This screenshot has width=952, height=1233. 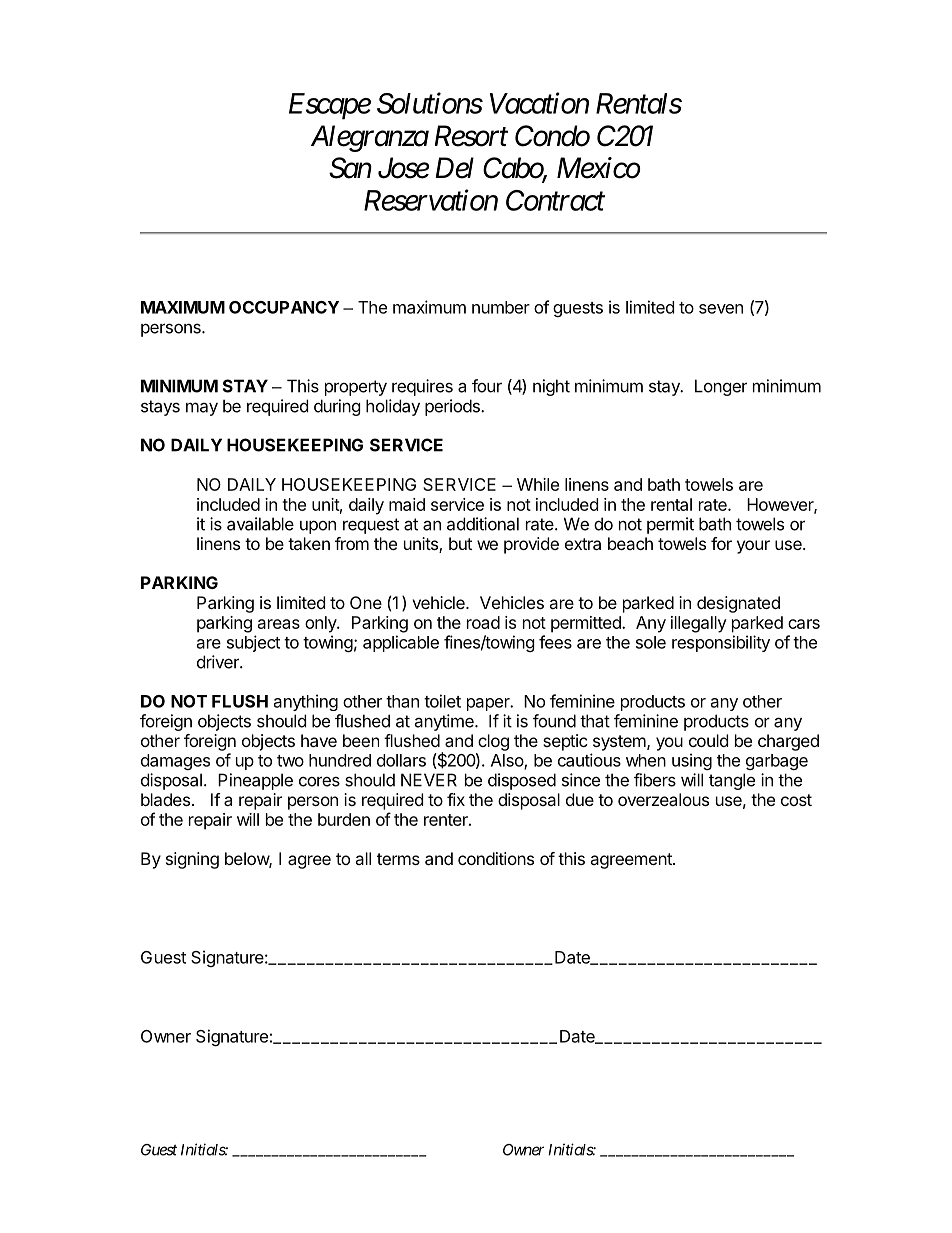 What do you see at coordinates (539, 103) in the screenshot?
I see `Vacation` at bounding box center [539, 103].
